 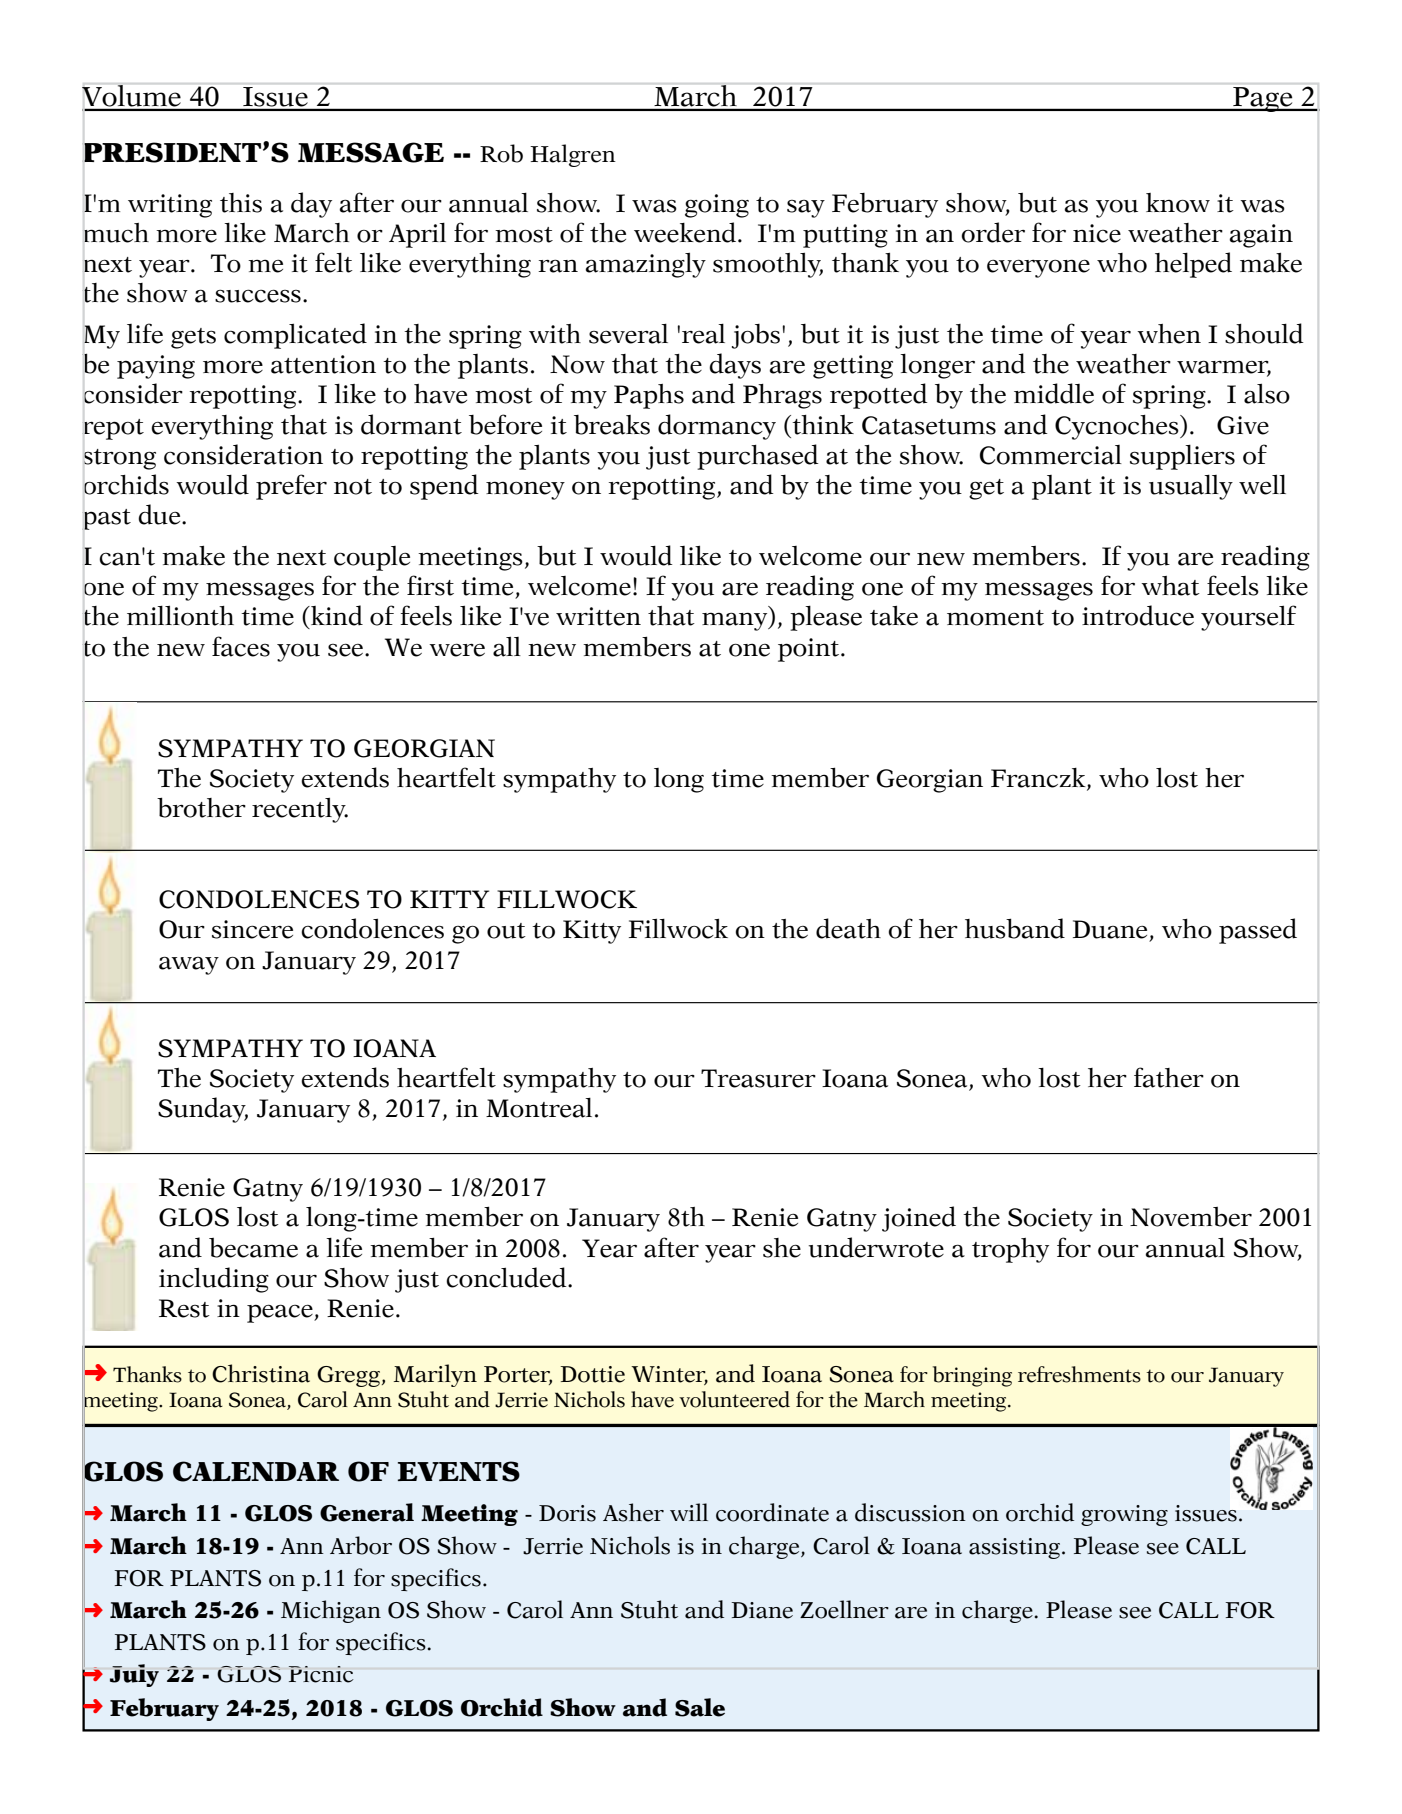 What do you see at coordinates (241, 203) in the document?
I see `this` at bounding box center [241, 203].
